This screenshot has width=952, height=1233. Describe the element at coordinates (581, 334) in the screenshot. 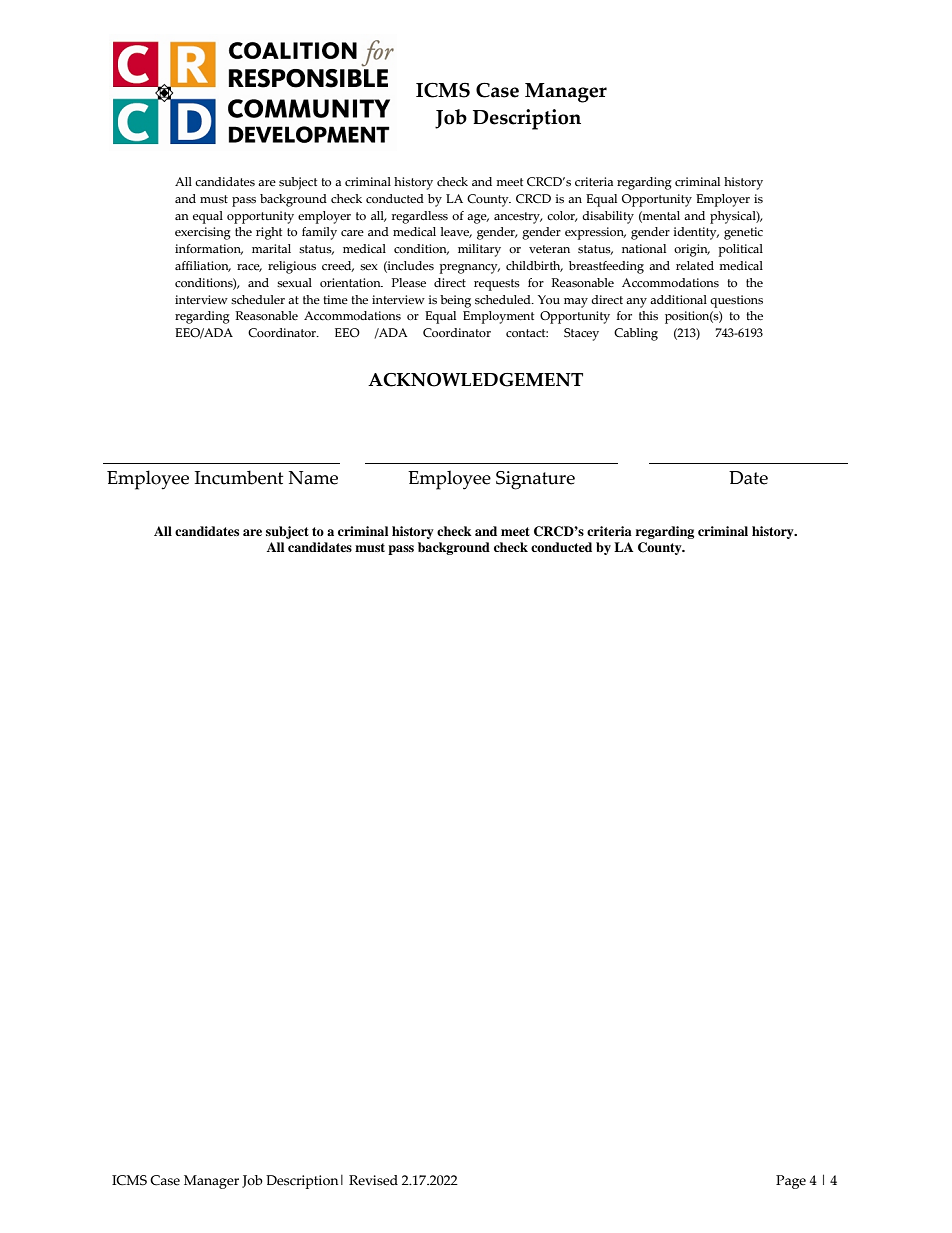

I see `Stacey` at that location.
